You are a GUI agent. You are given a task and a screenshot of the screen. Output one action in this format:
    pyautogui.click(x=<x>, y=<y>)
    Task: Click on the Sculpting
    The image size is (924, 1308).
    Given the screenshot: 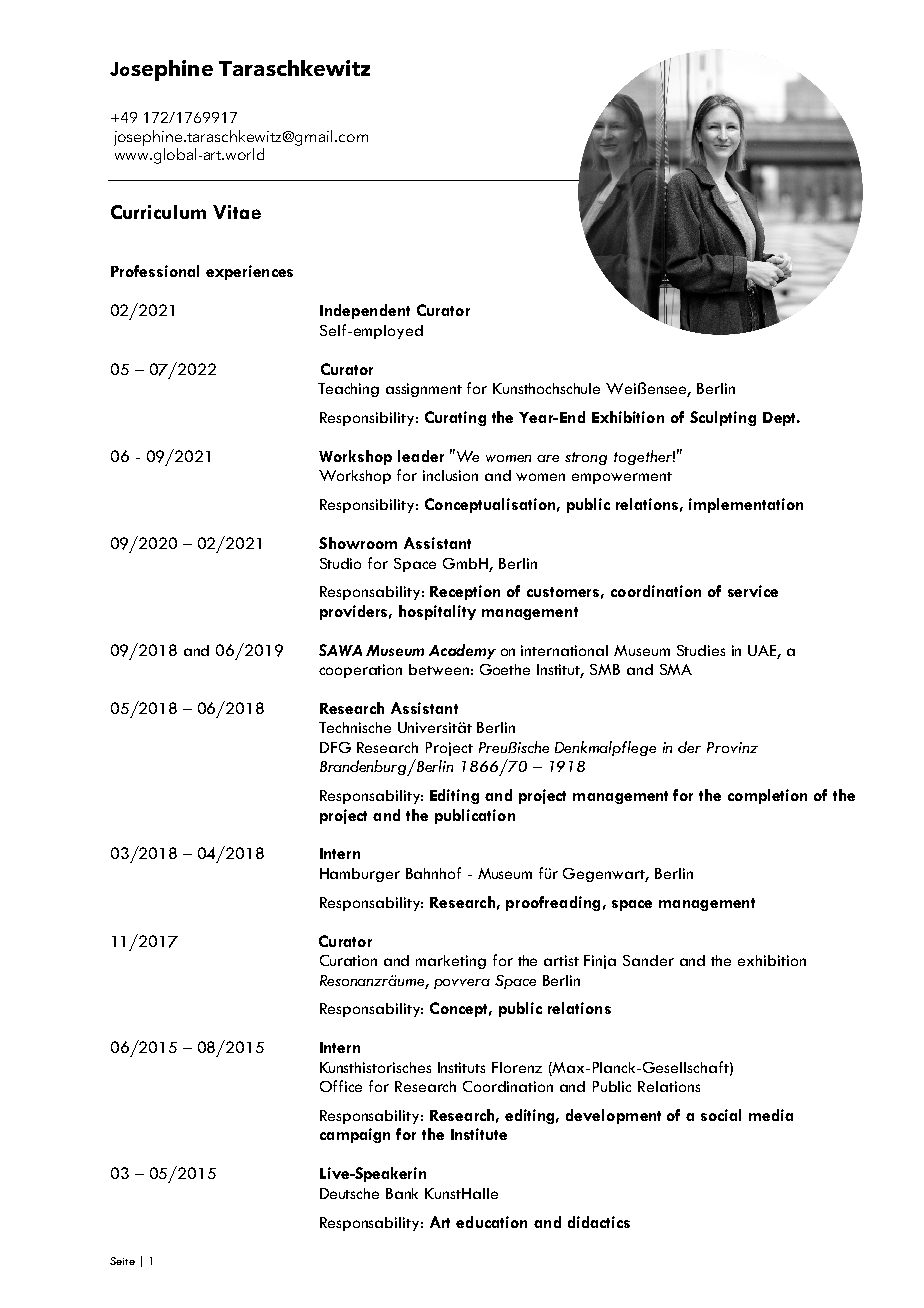 What is the action you would take?
    pyautogui.click(x=723, y=418)
